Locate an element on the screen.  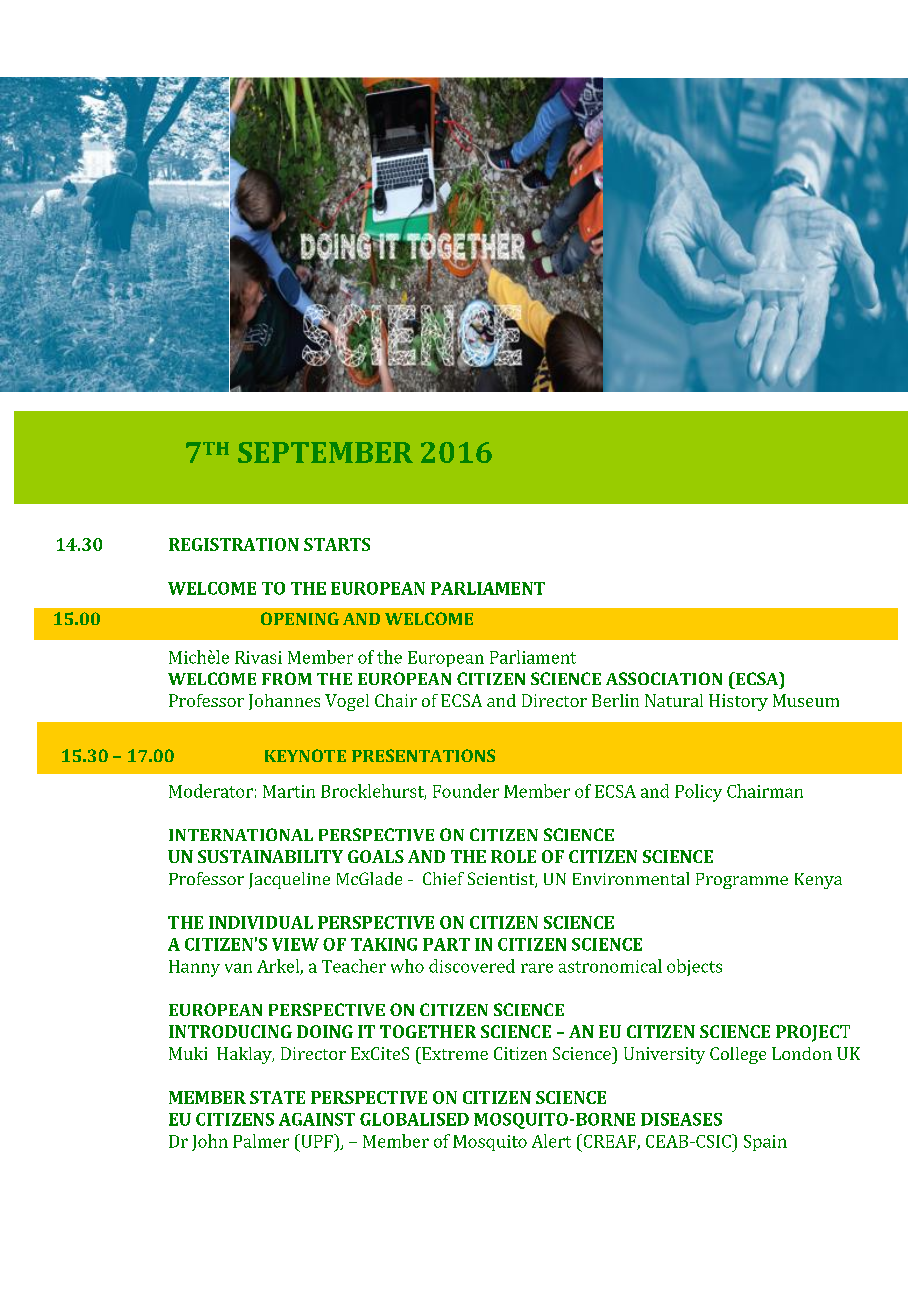
STARTS is located at coordinates (337, 544).
